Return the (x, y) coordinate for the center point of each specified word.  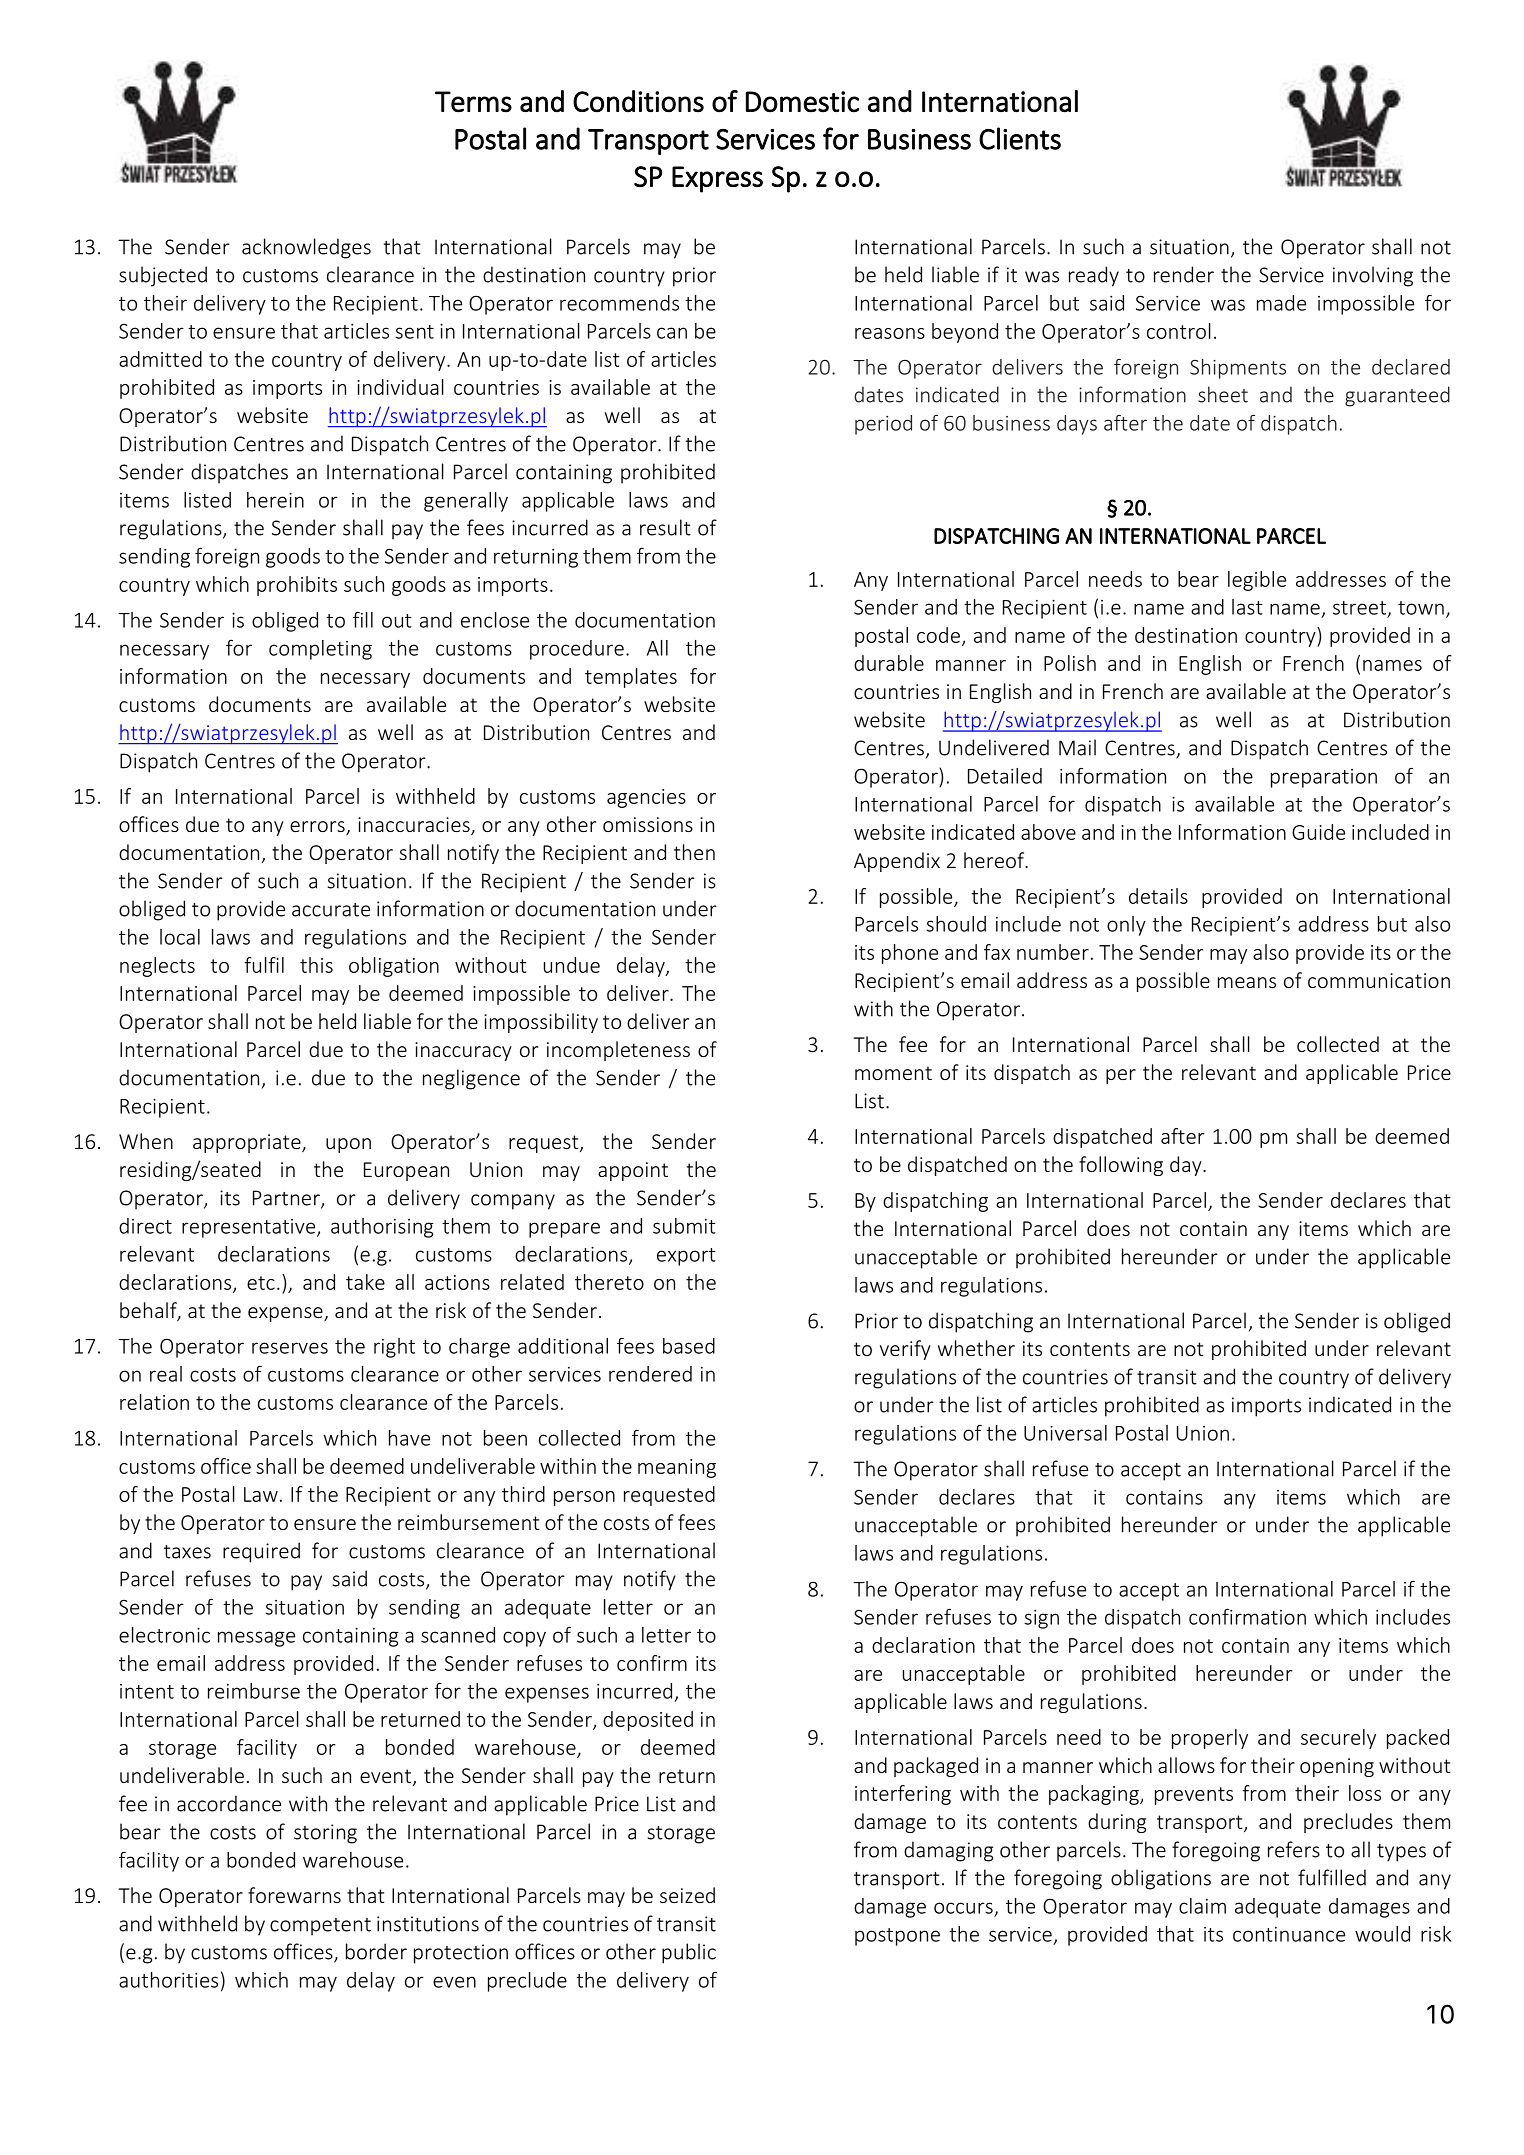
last (1247, 607)
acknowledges (306, 248)
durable (889, 663)
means (1247, 982)
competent (320, 1927)
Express (717, 179)
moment (893, 1073)
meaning (677, 1468)
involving (1373, 276)
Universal (1065, 1433)
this (316, 965)
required (261, 1552)
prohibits (297, 586)
